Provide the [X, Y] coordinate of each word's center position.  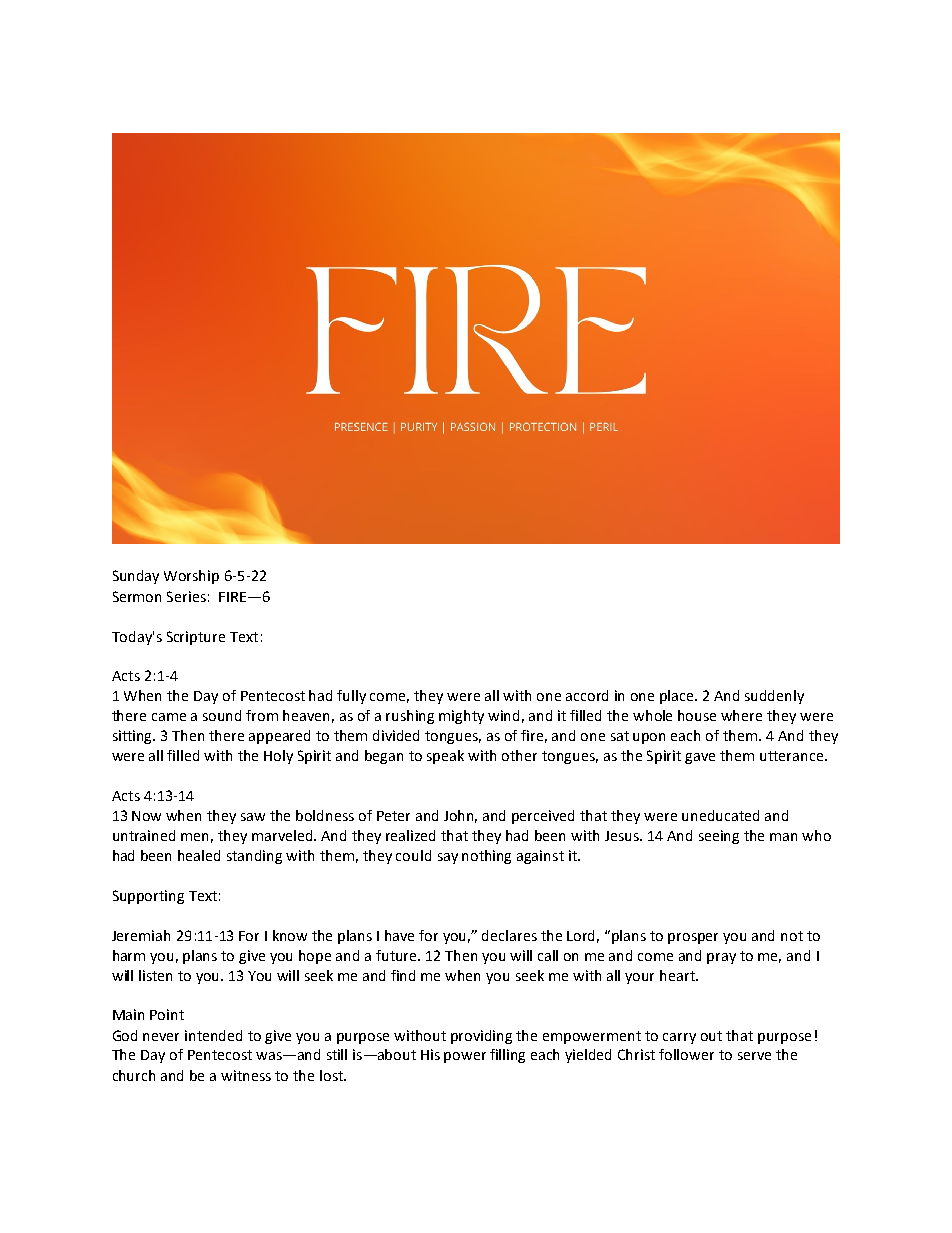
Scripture [196, 638]
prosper [693, 938]
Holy [278, 757]
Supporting [148, 897]
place [678, 697]
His [430, 1054]
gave [700, 758]
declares [509, 935]
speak [445, 757]
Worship [191, 577]
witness [246, 1075]
